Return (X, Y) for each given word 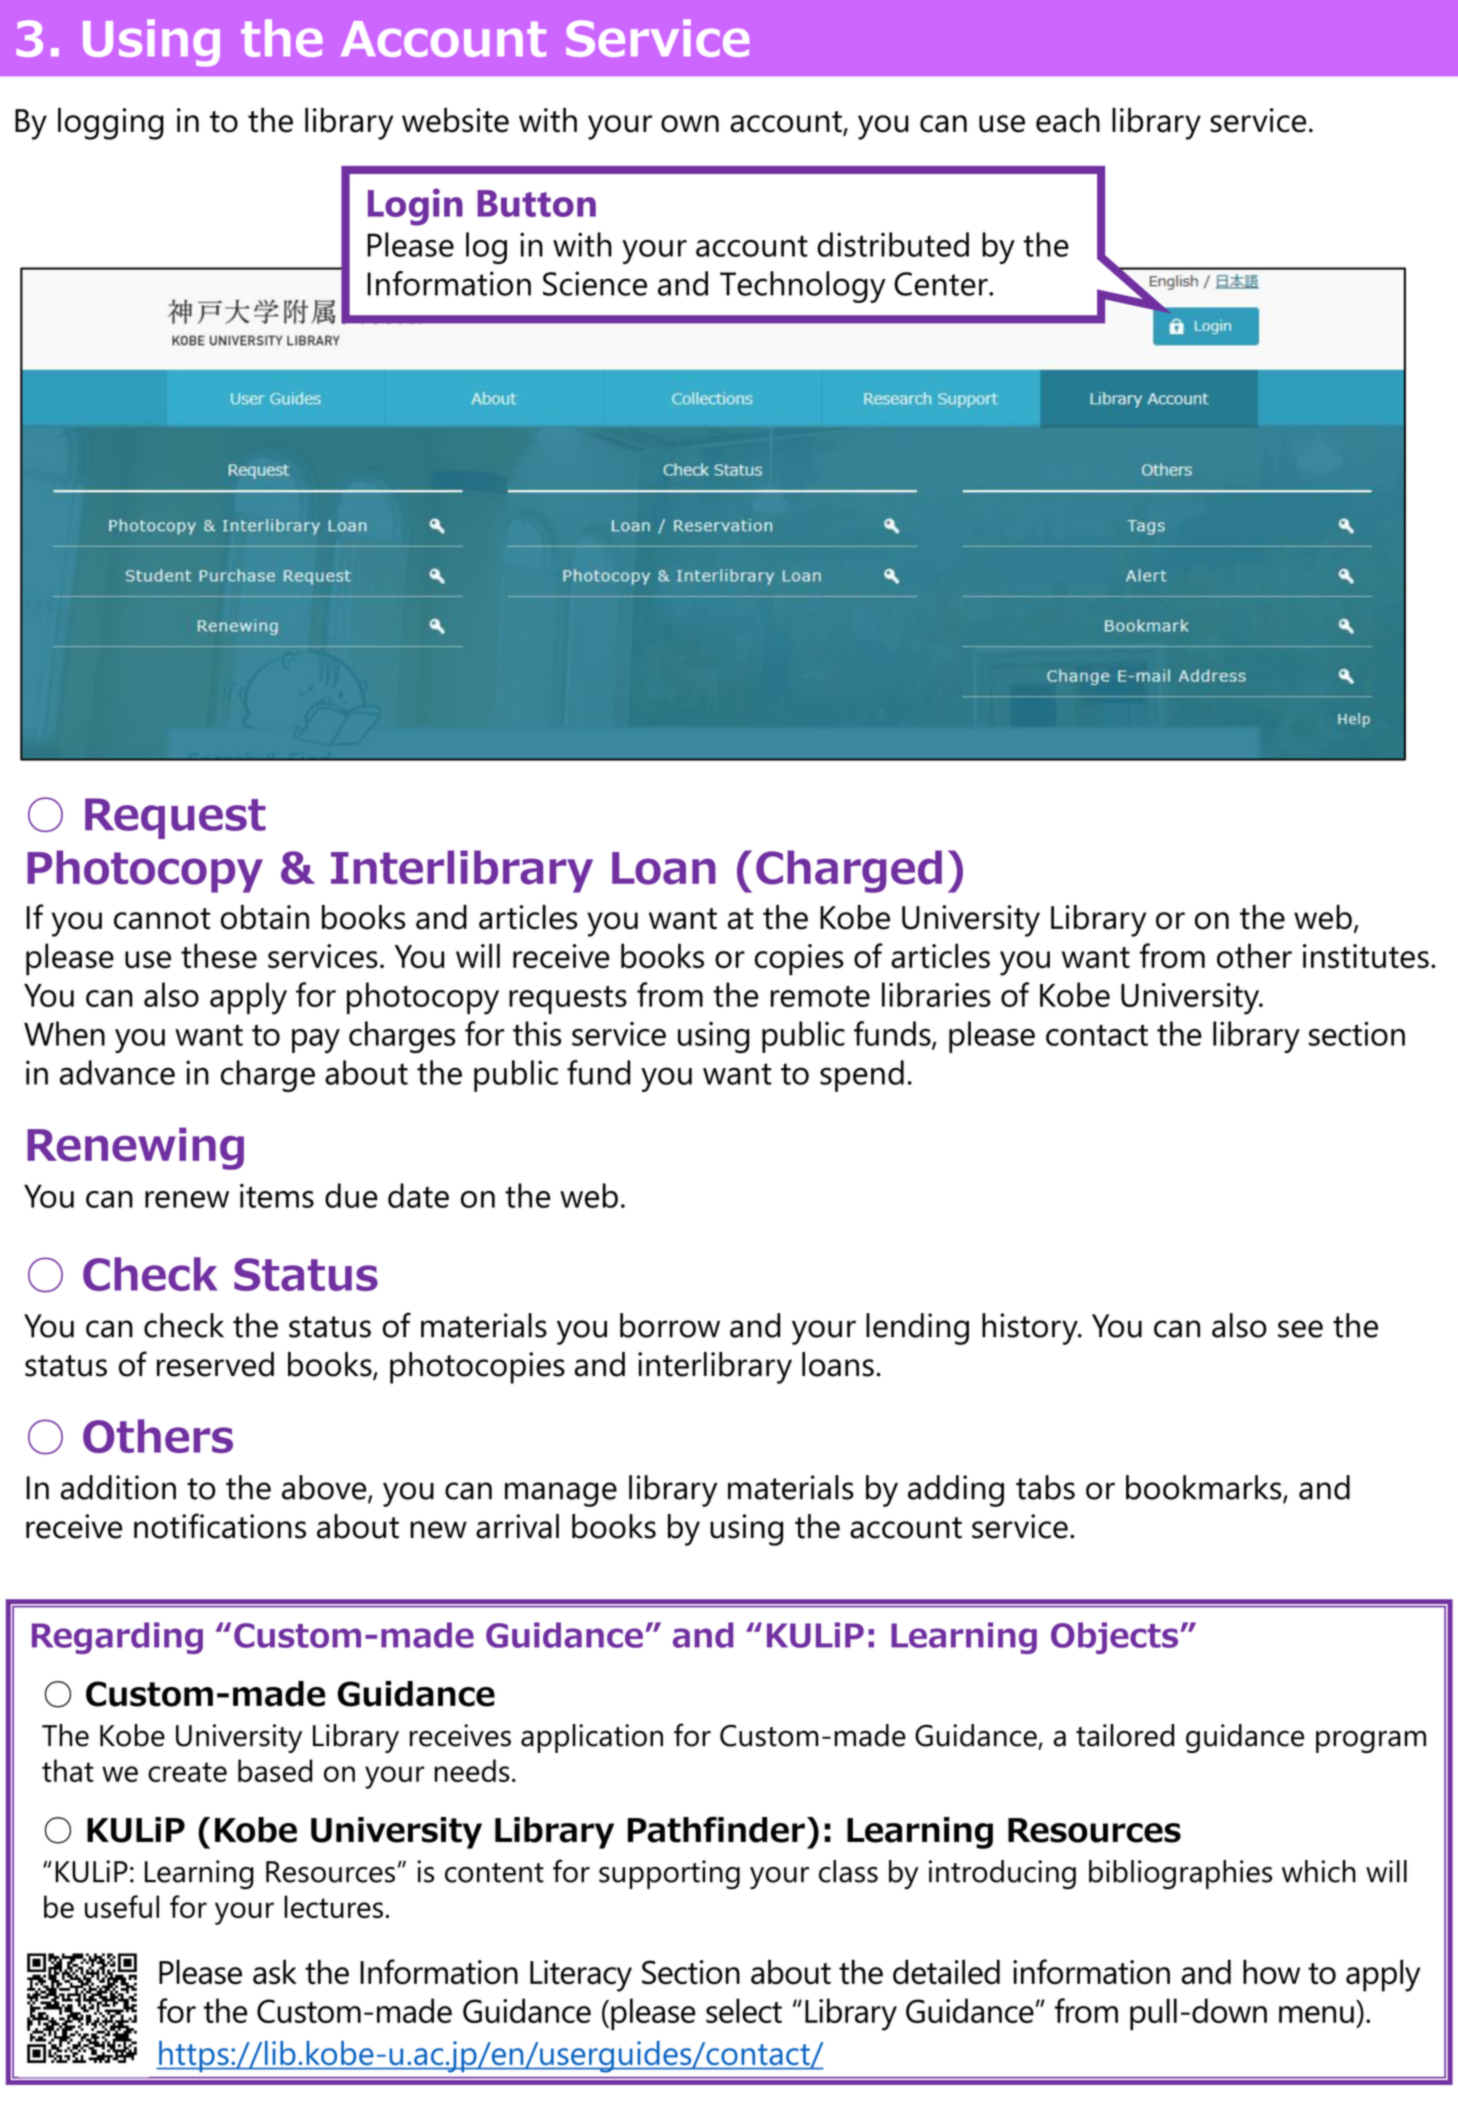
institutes (1366, 956)
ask (275, 1972)
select (744, 2010)
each (1068, 120)
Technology (803, 287)
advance (117, 1072)
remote (820, 996)
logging (111, 124)
